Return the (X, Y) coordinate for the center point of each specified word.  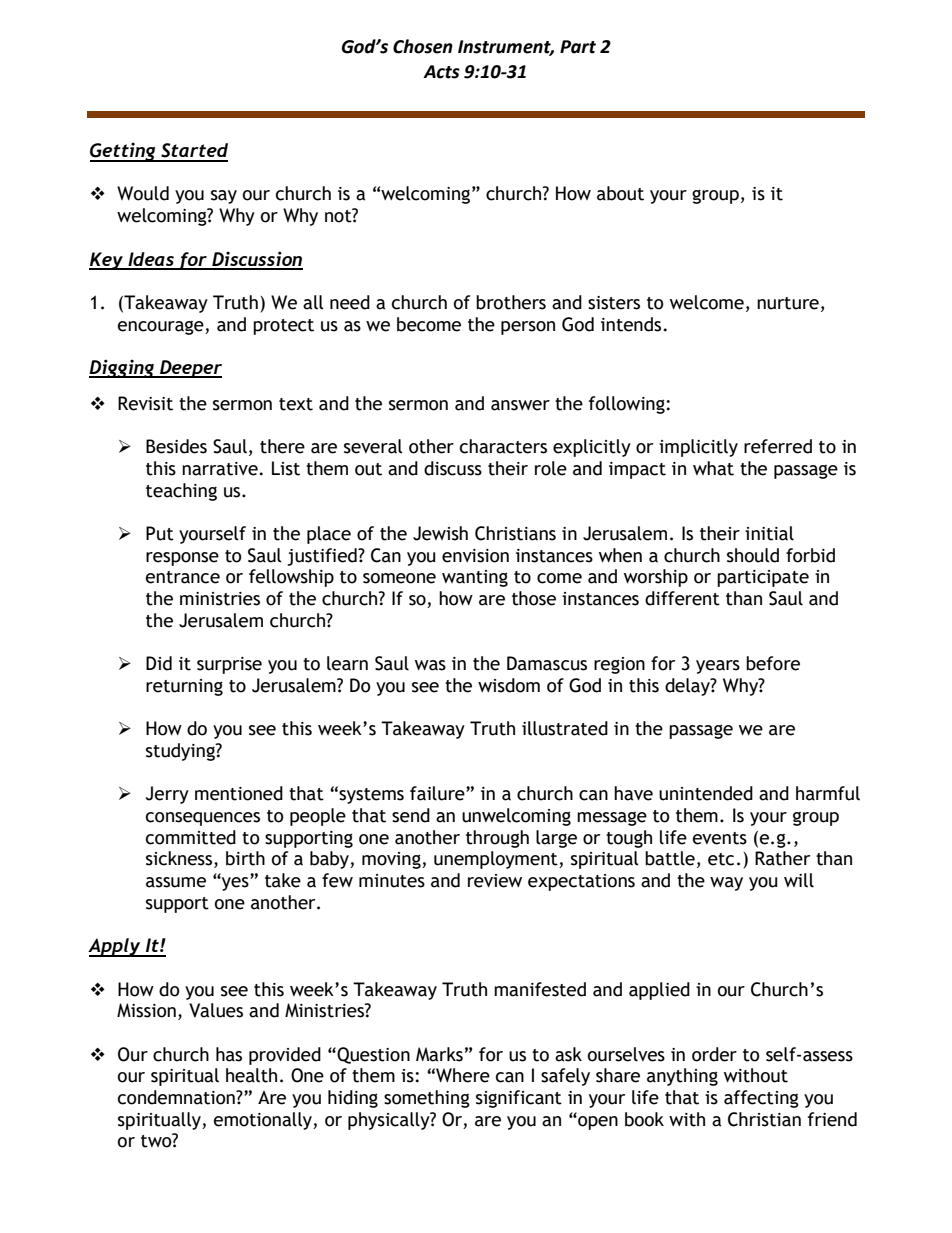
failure (438, 793)
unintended (706, 793)
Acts (441, 72)
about (620, 193)
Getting (124, 152)
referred (778, 446)
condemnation (177, 1097)
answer (520, 405)
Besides (176, 446)
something (427, 1099)
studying (181, 752)
